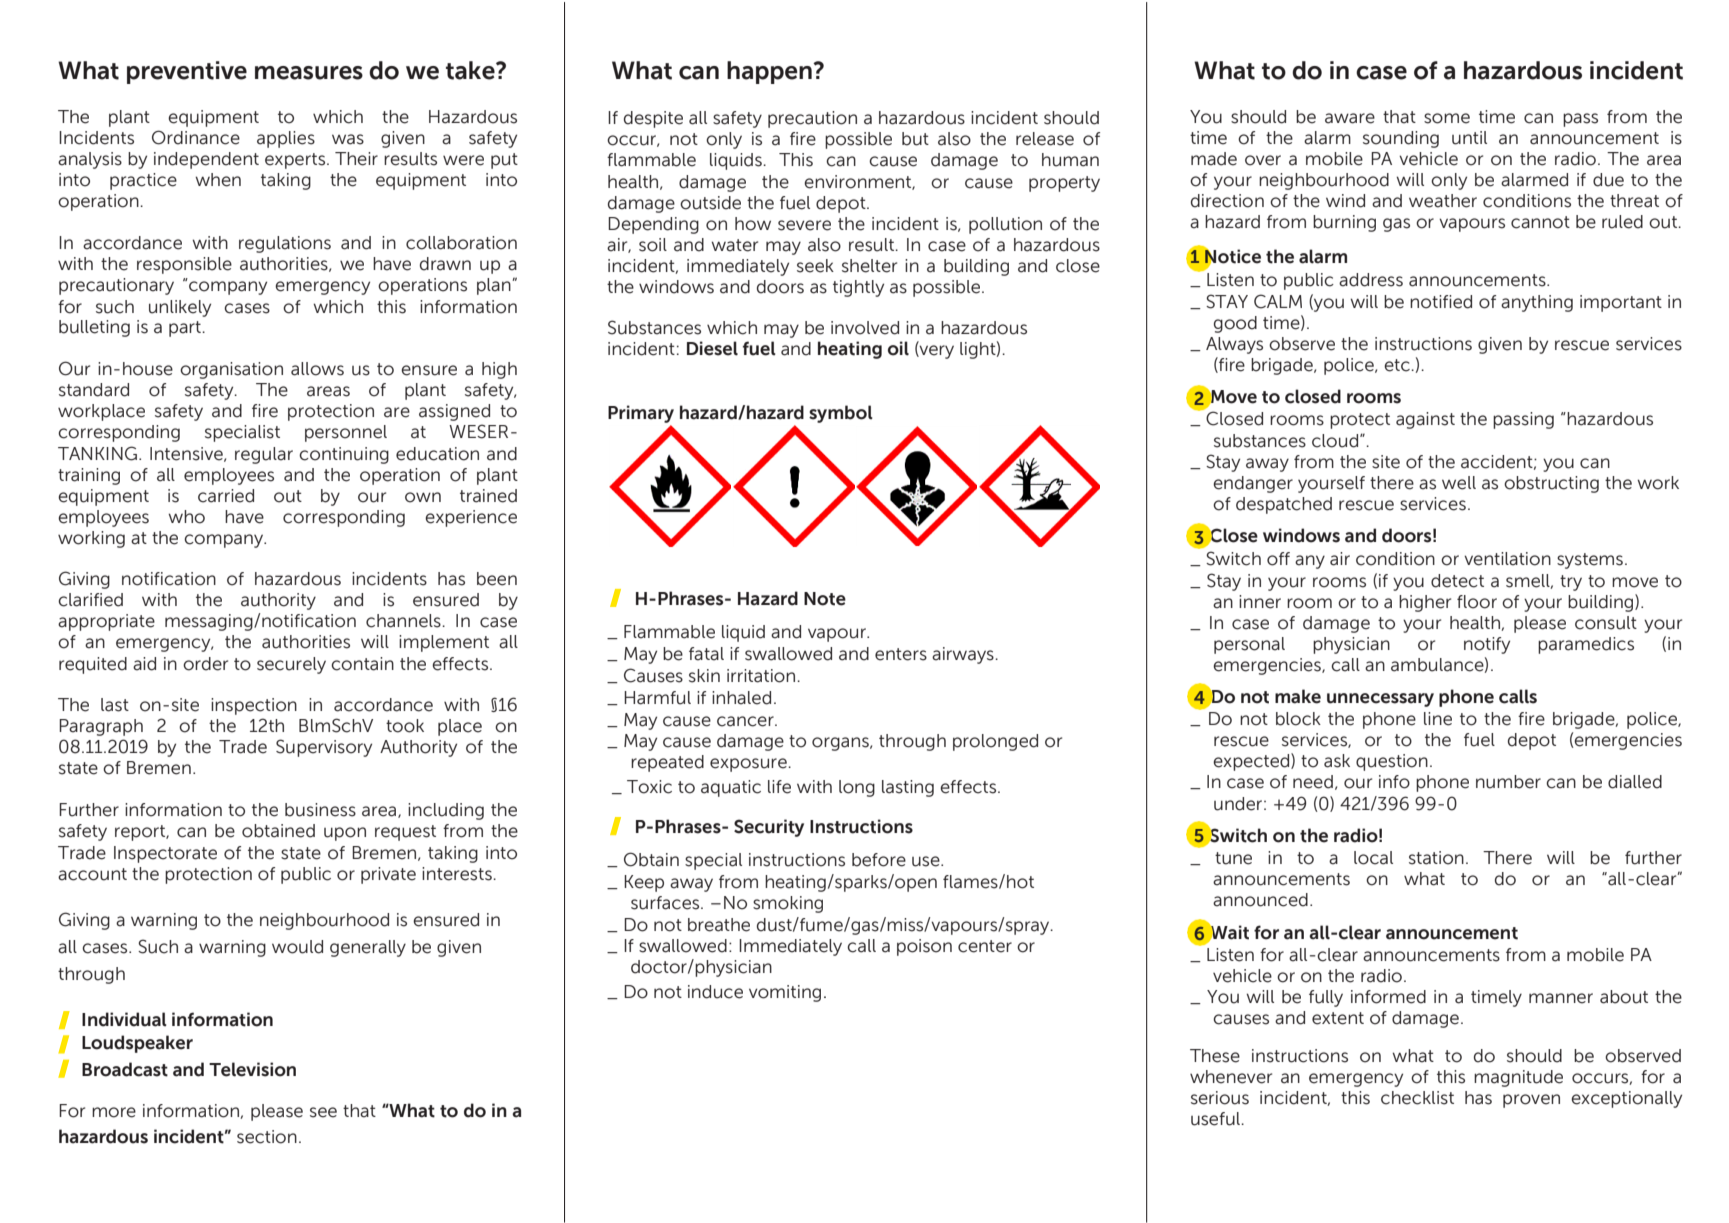 Image resolution: width=1729 pixels, height=1223 pixels. What do you see at coordinates (915, 139) in the image?
I see `but` at bounding box center [915, 139].
